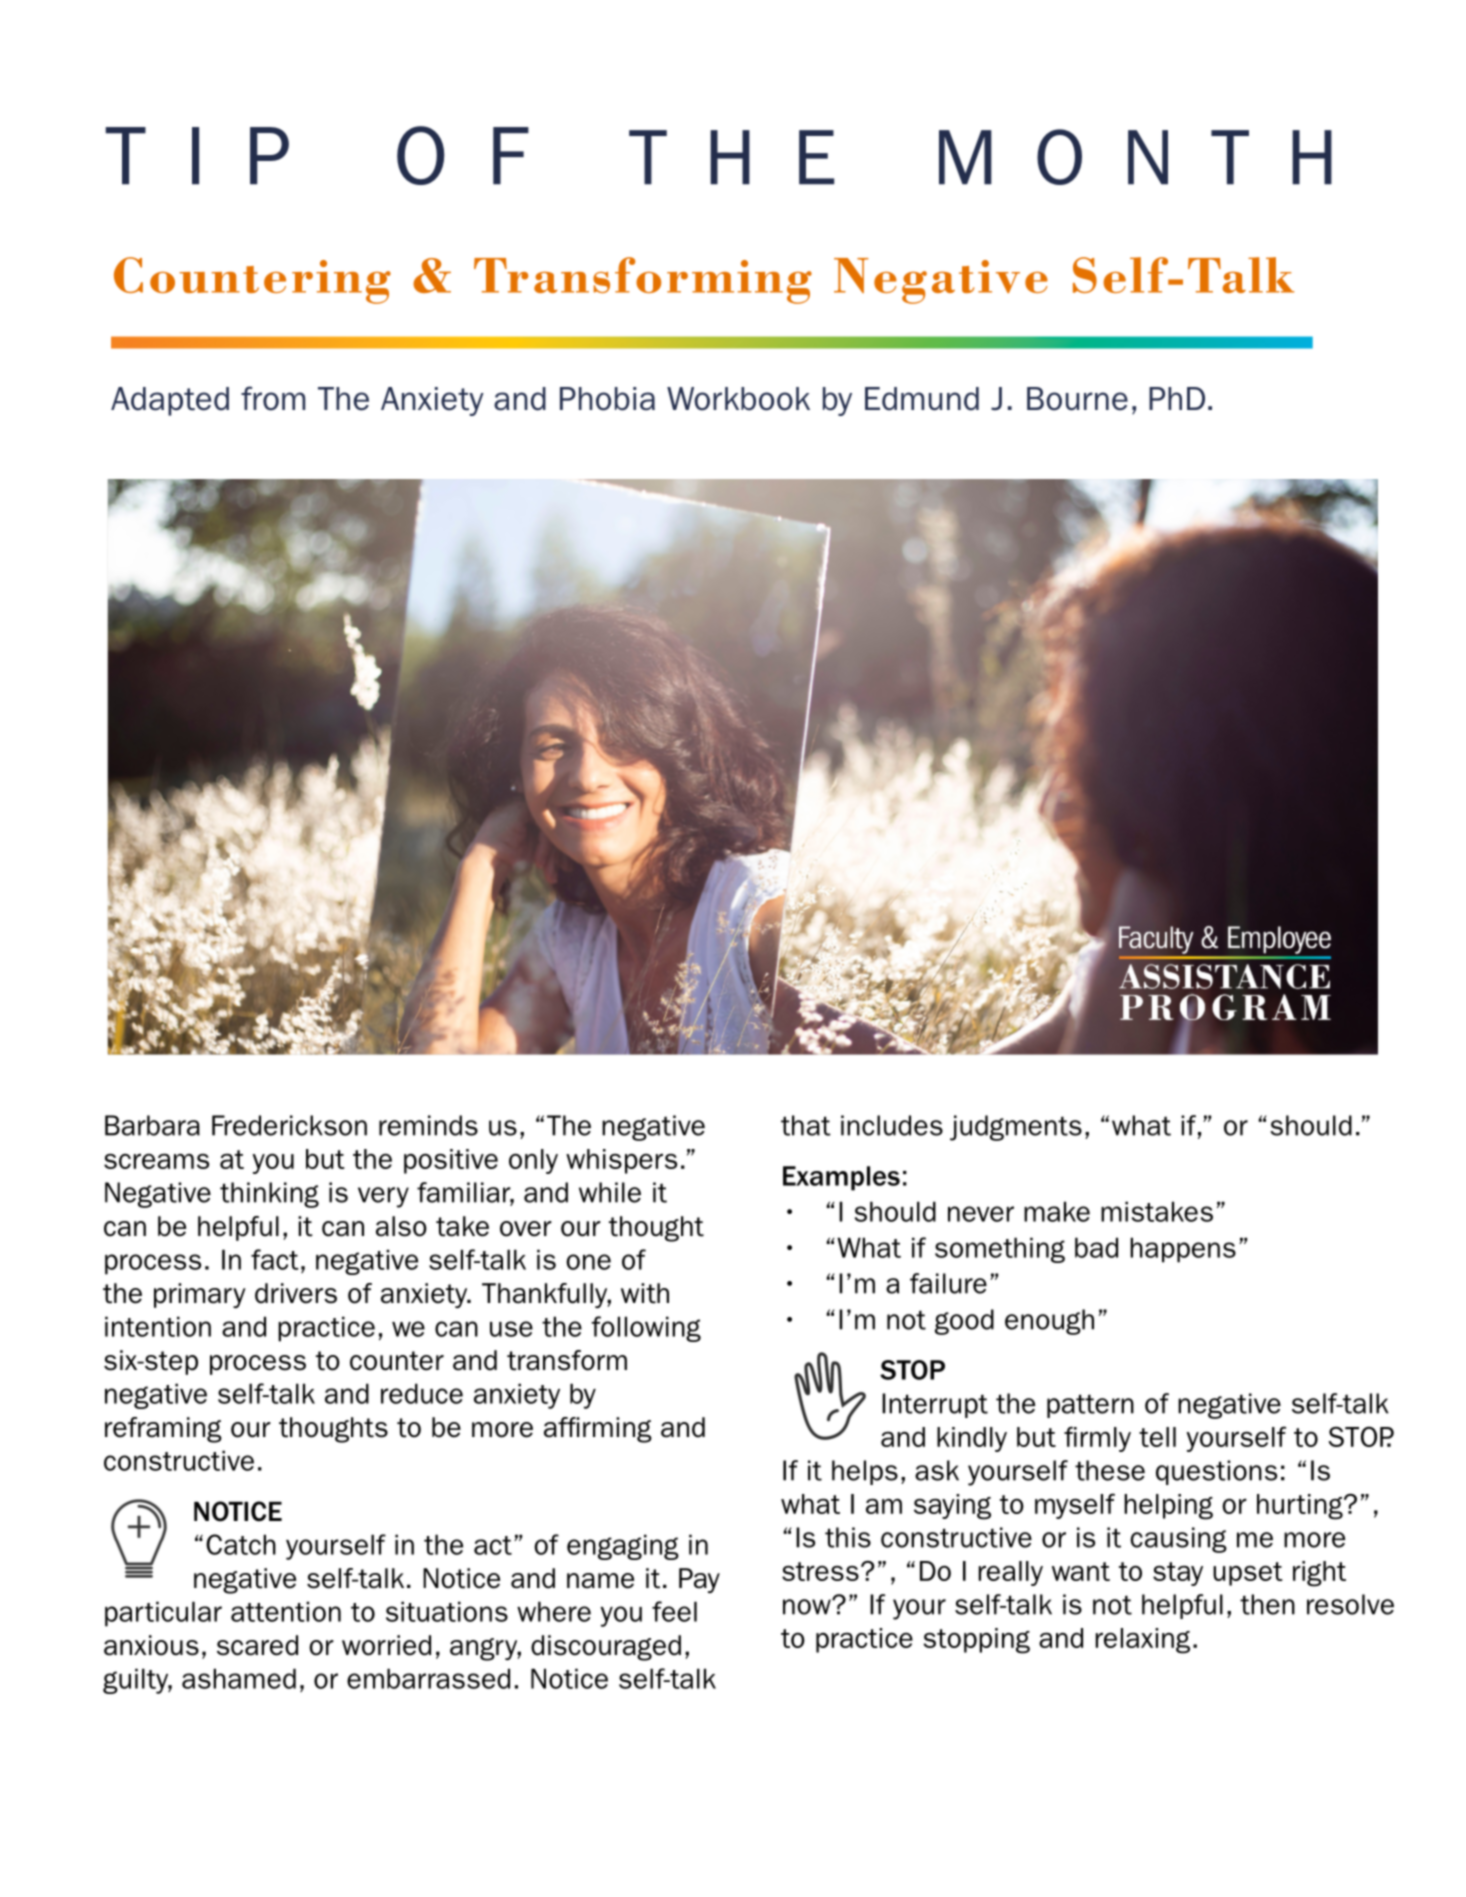 Image resolution: width=1466 pixels, height=1897 pixels. I want to click on scared, so click(257, 1645).
